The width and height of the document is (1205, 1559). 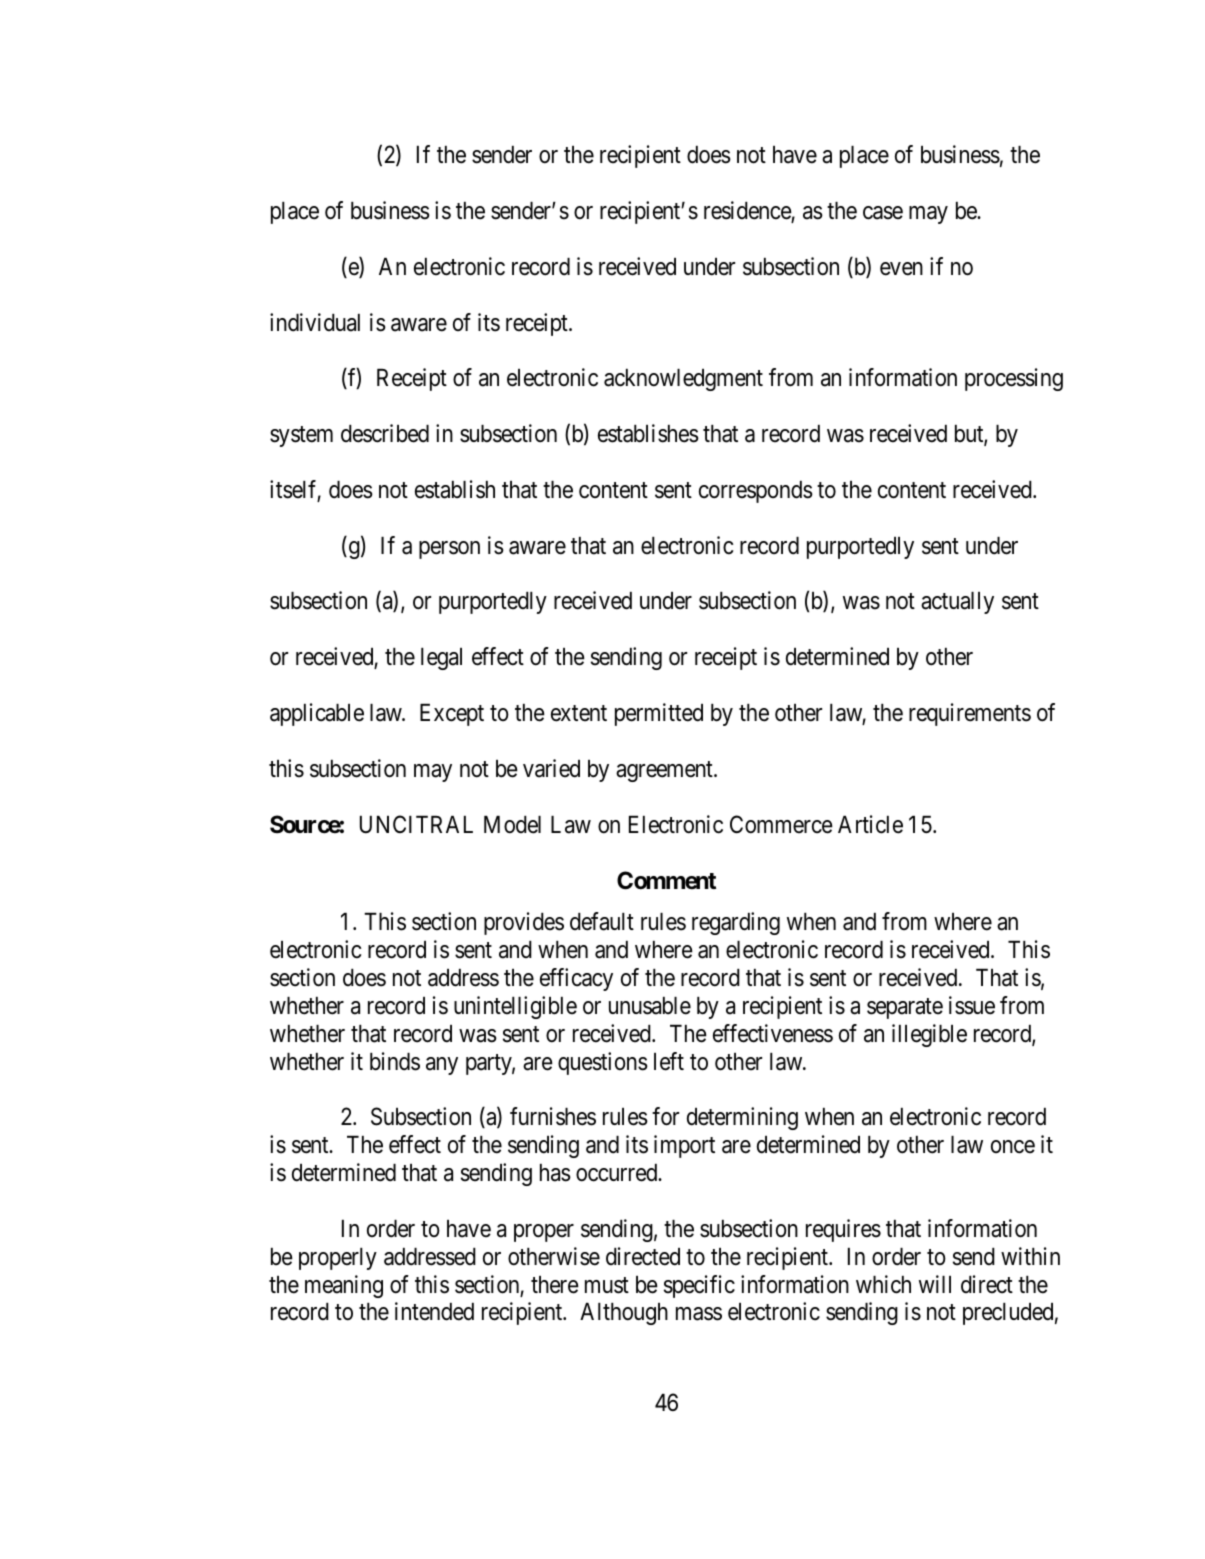 I want to click on Except, so click(x=452, y=715).
